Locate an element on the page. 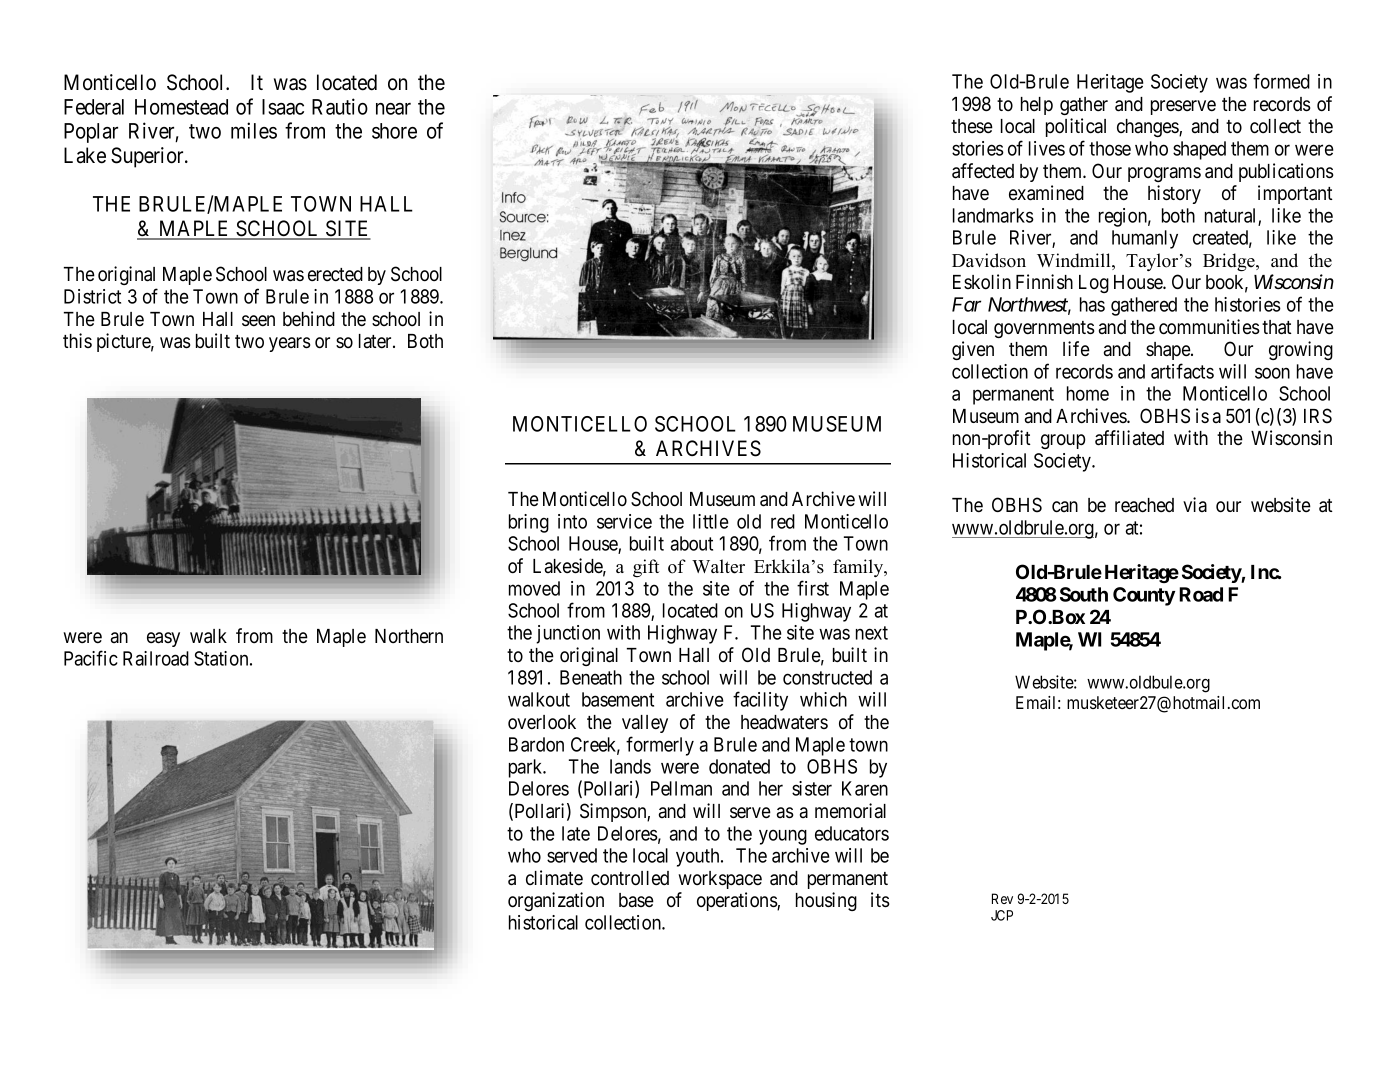 The image size is (1396, 1078). seen is located at coordinates (258, 321).
